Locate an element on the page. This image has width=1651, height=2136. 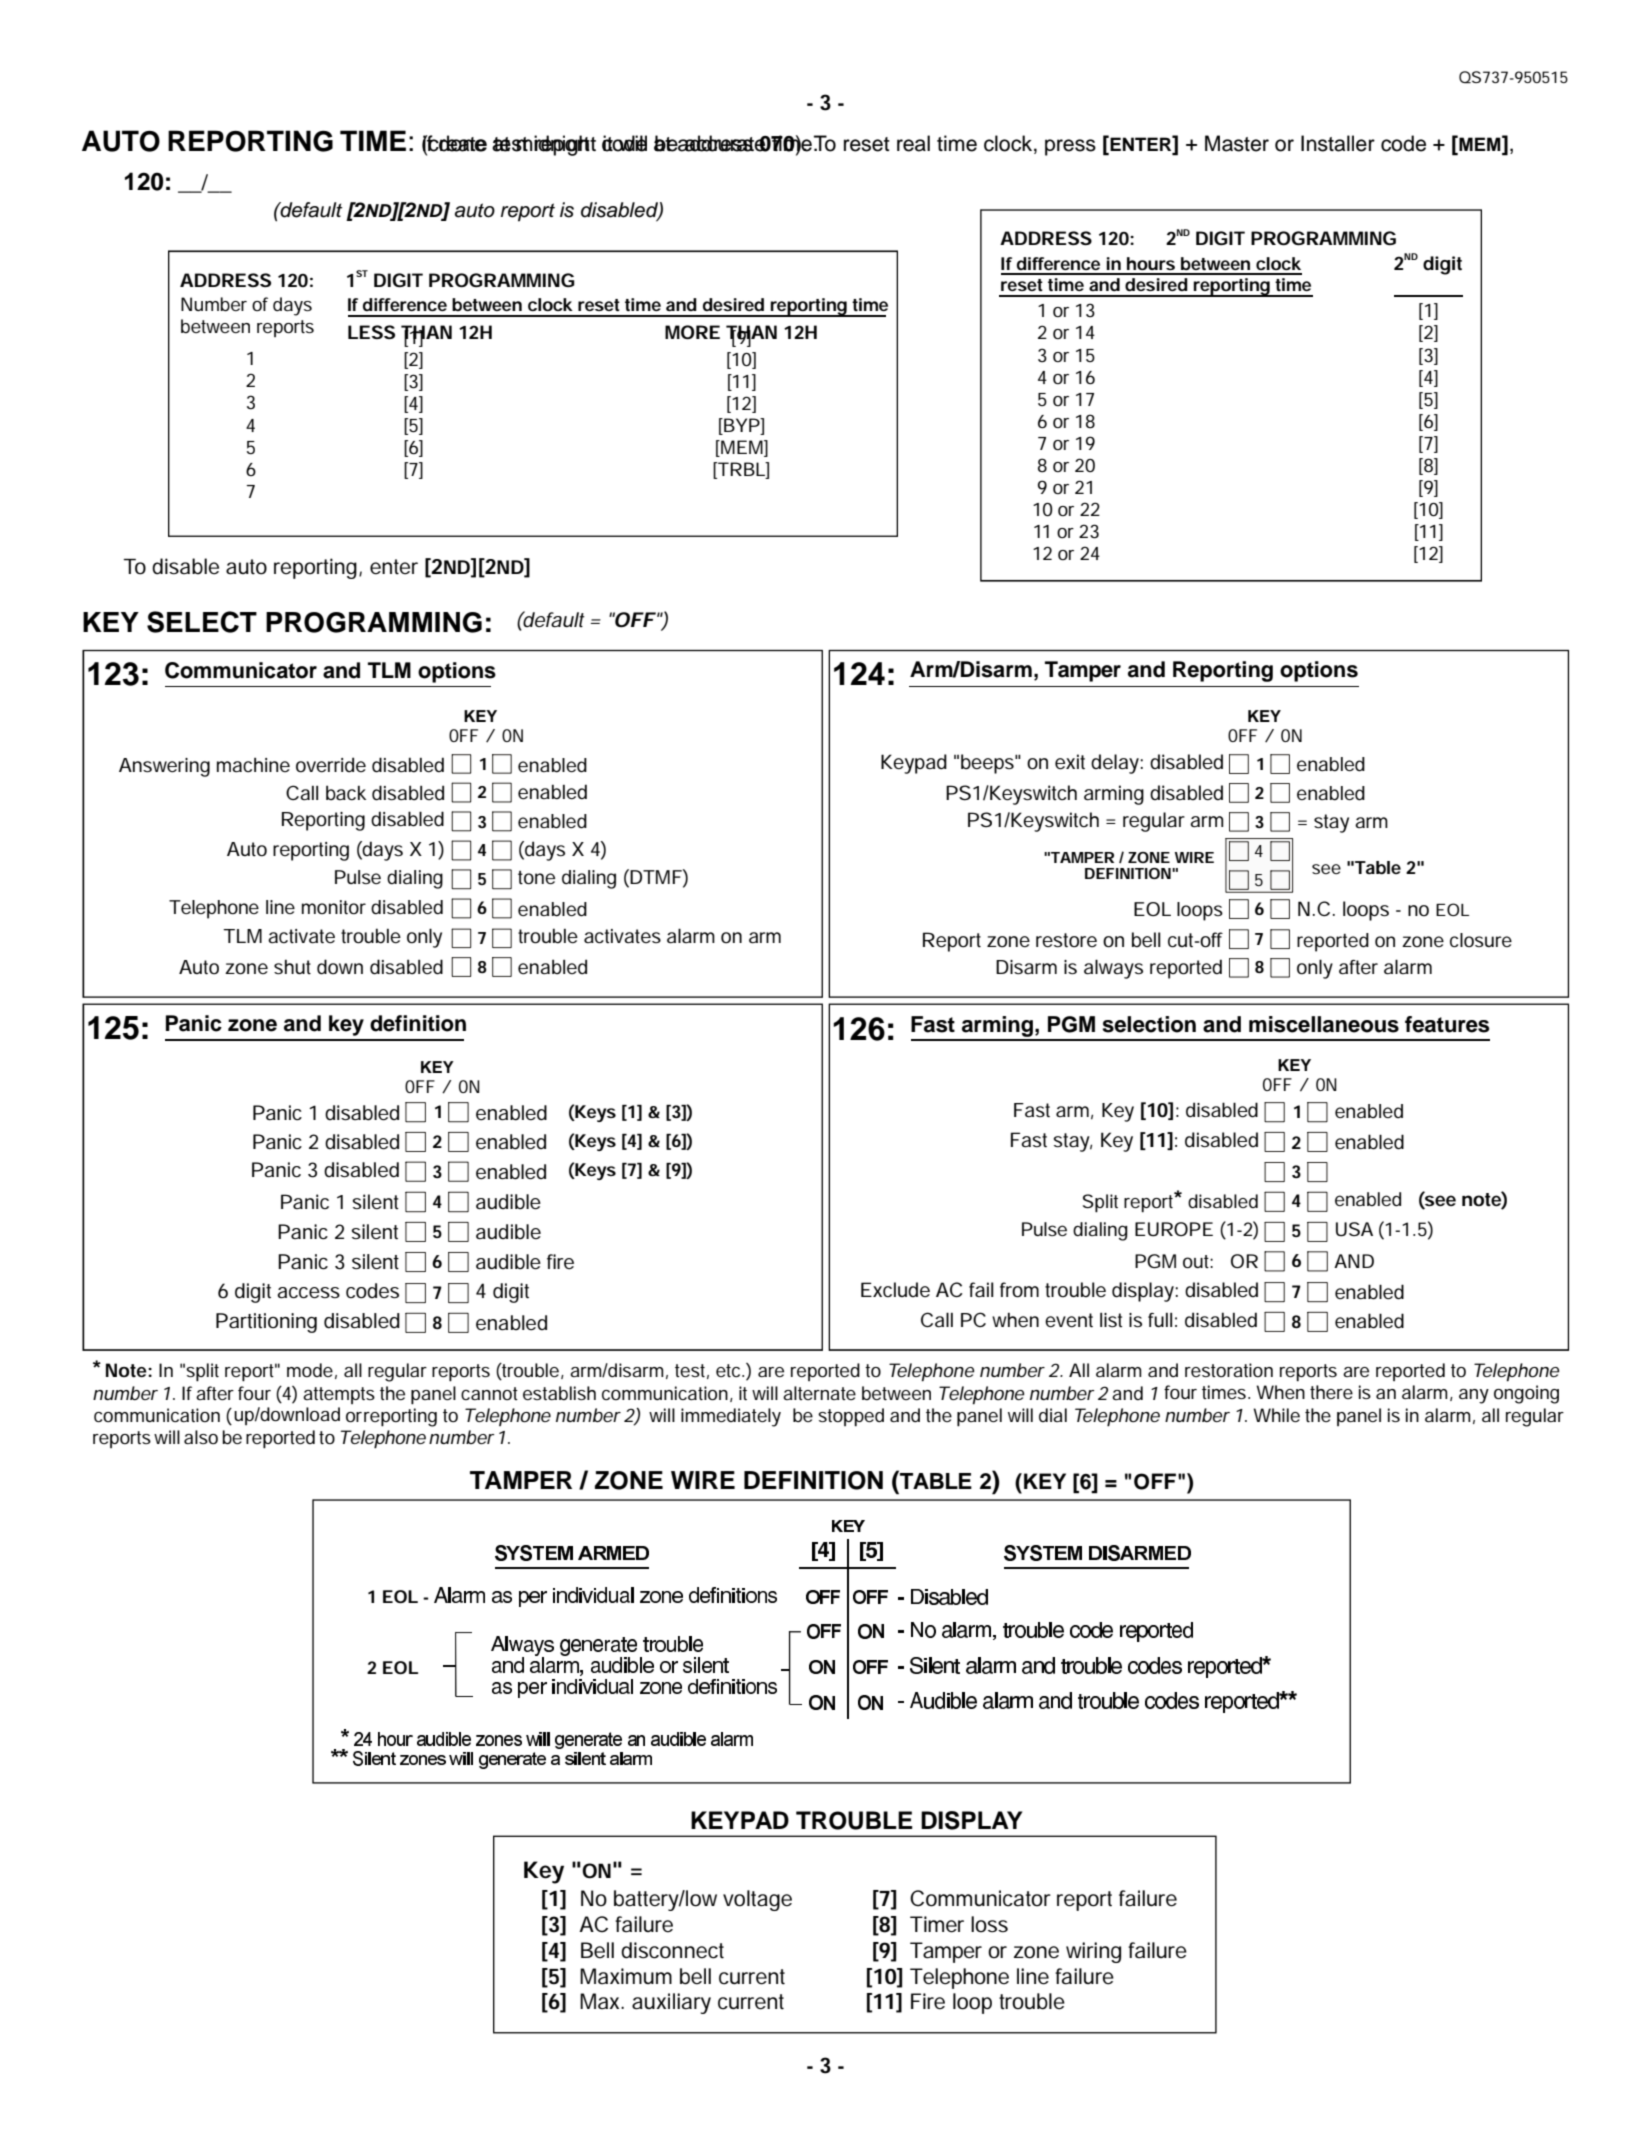
alternate is located at coordinates (819, 1393).
